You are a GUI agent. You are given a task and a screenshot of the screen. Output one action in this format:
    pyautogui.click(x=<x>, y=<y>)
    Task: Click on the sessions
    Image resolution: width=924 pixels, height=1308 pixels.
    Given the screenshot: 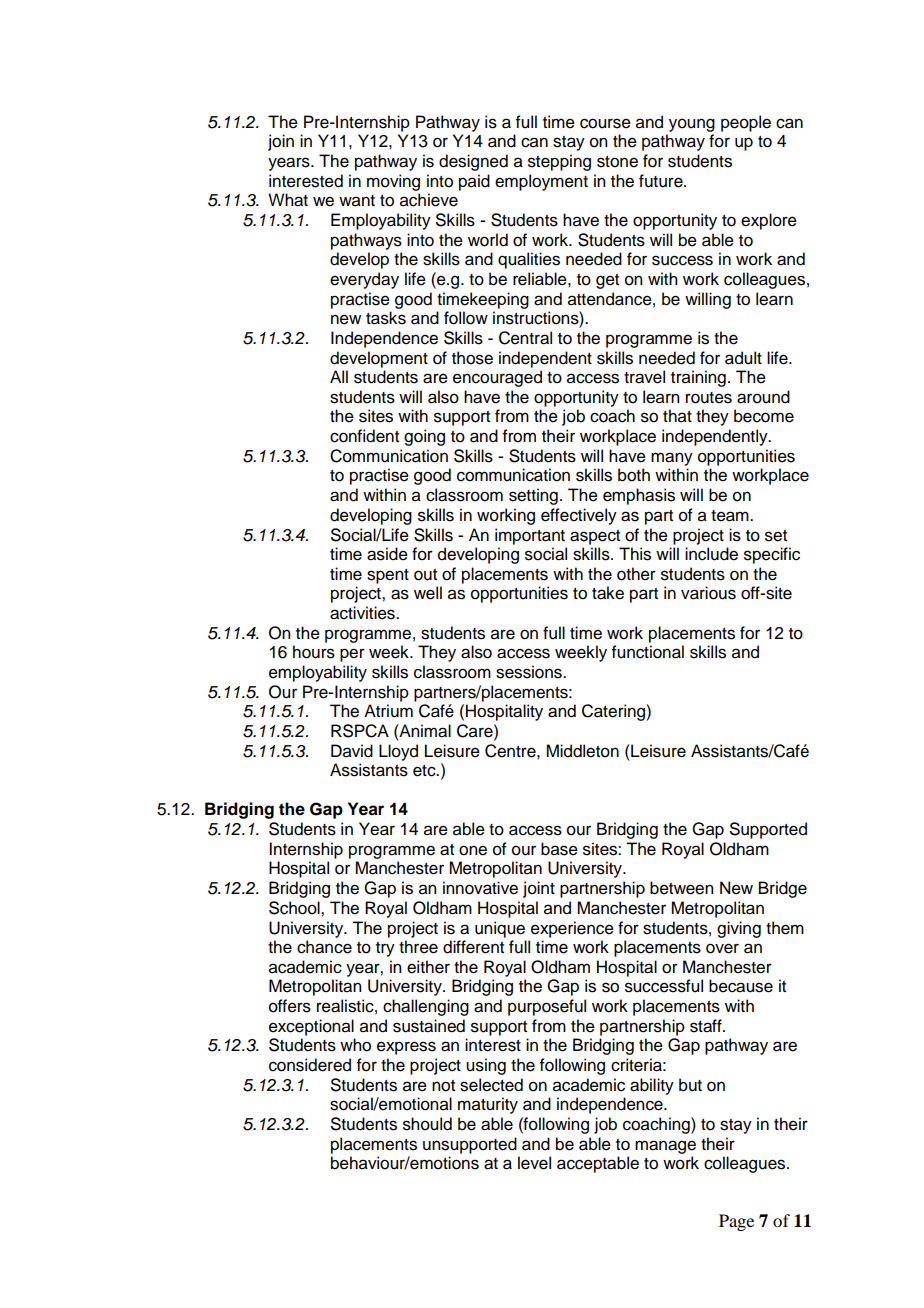 What is the action you would take?
    pyautogui.click(x=530, y=672)
